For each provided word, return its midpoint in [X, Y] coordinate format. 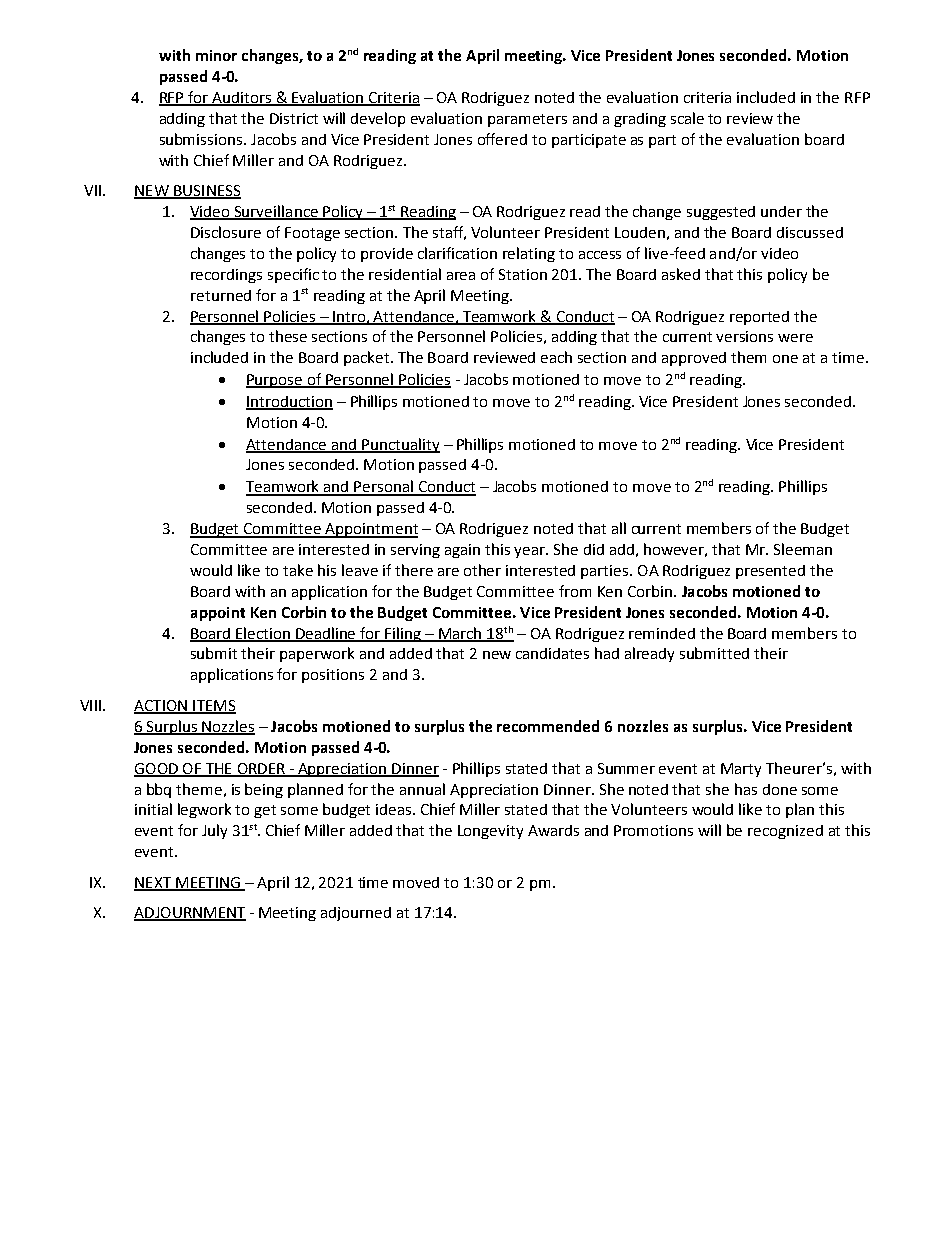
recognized [785, 832]
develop [378, 119]
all [619, 528]
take [298, 570]
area [461, 276]
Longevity [490, 832]
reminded [662, 633]
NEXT [153, 883]
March [460, 634]
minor [216, 55]
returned [221, 295]
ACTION [162, 706]
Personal [384, 487]
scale [687, 118]
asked [681, 274]
